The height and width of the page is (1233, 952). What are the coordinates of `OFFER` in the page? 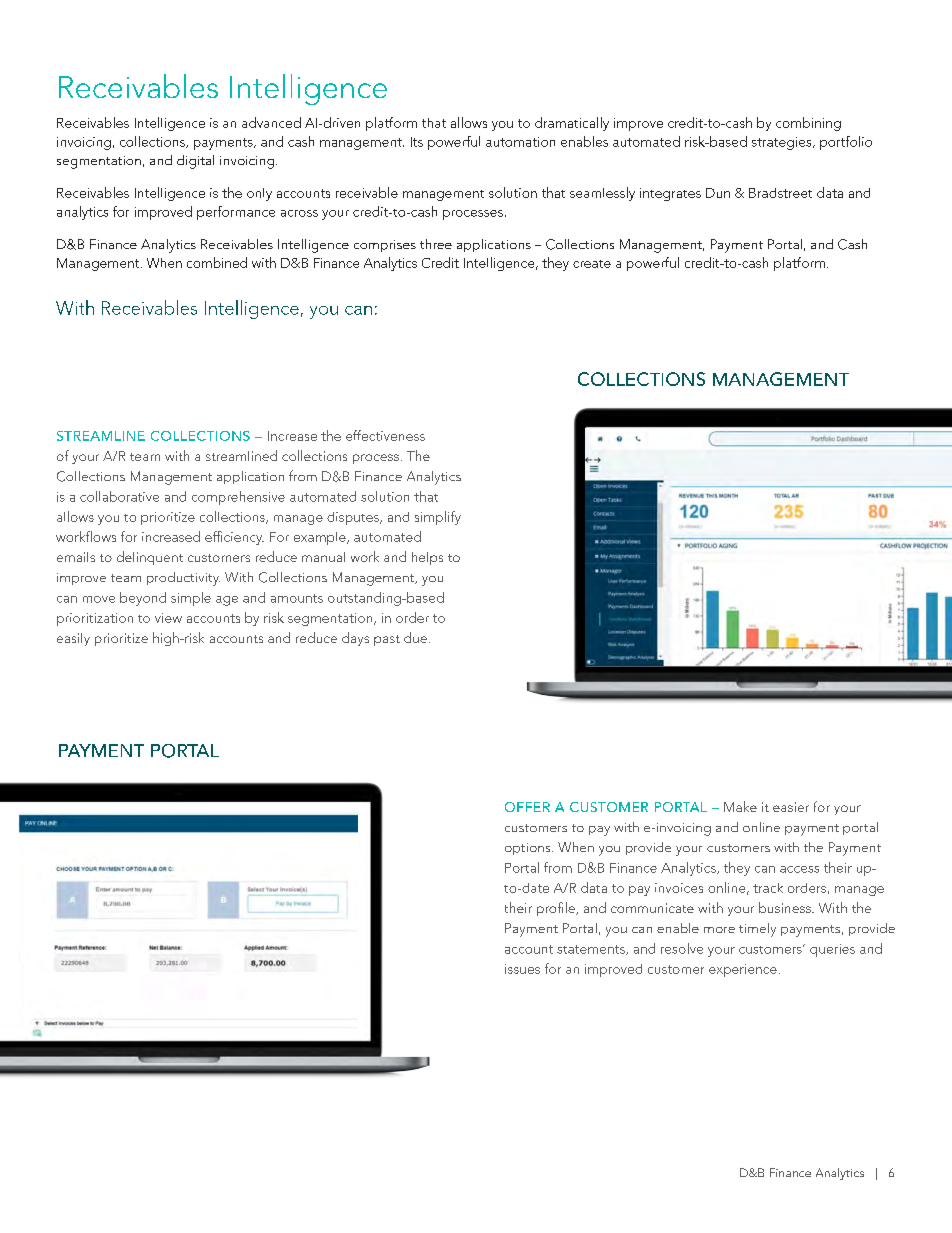 It's located at (527, 807).
